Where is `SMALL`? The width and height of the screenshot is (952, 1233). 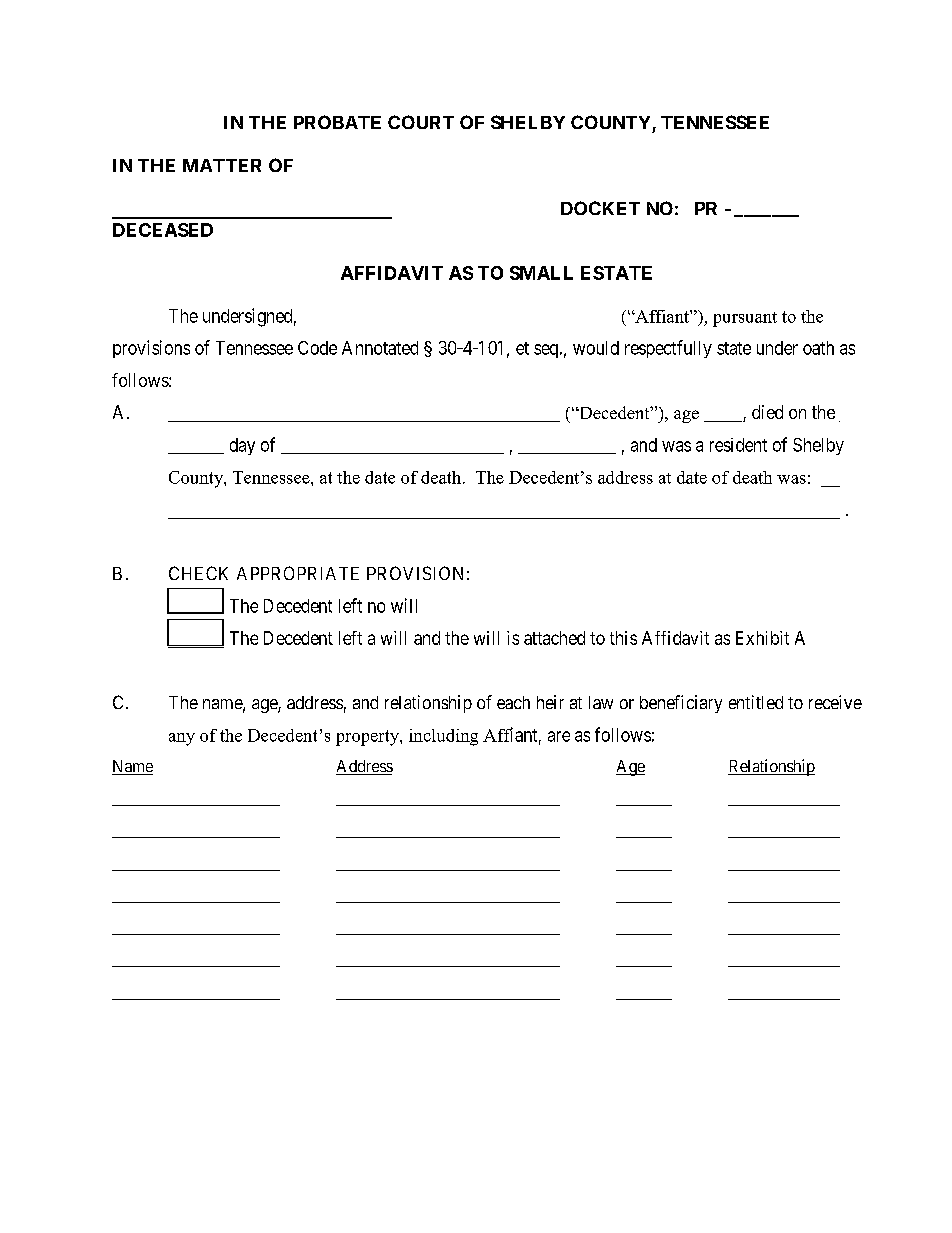 SMALL is located at coordinates (541, 273).
